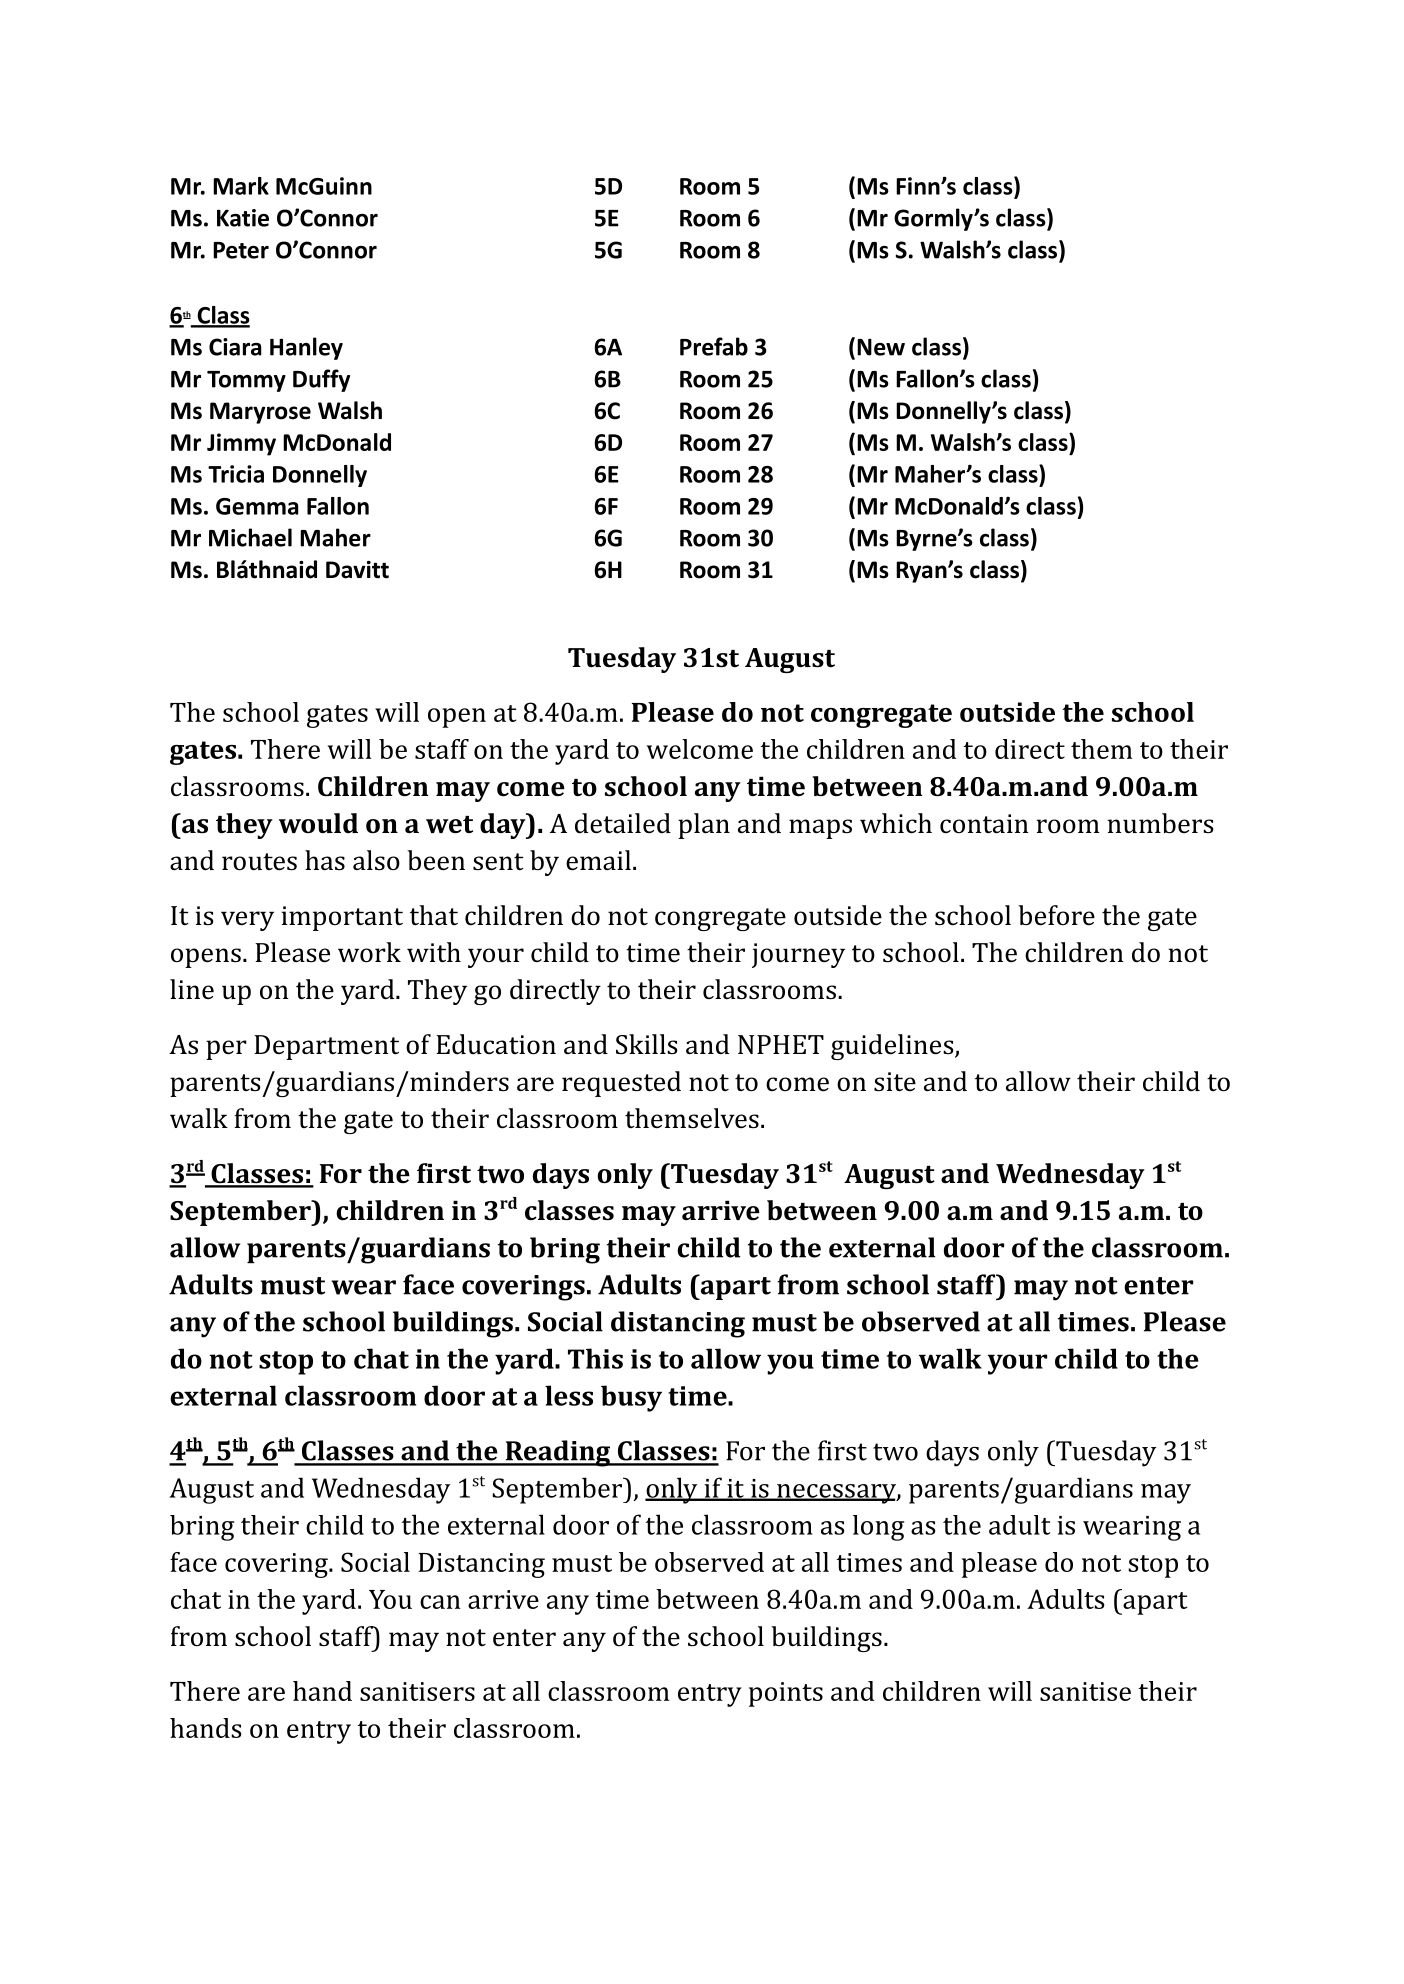 The width and height of the page is (1404, 1984). I want to click on Katie, so click(243, 218).
